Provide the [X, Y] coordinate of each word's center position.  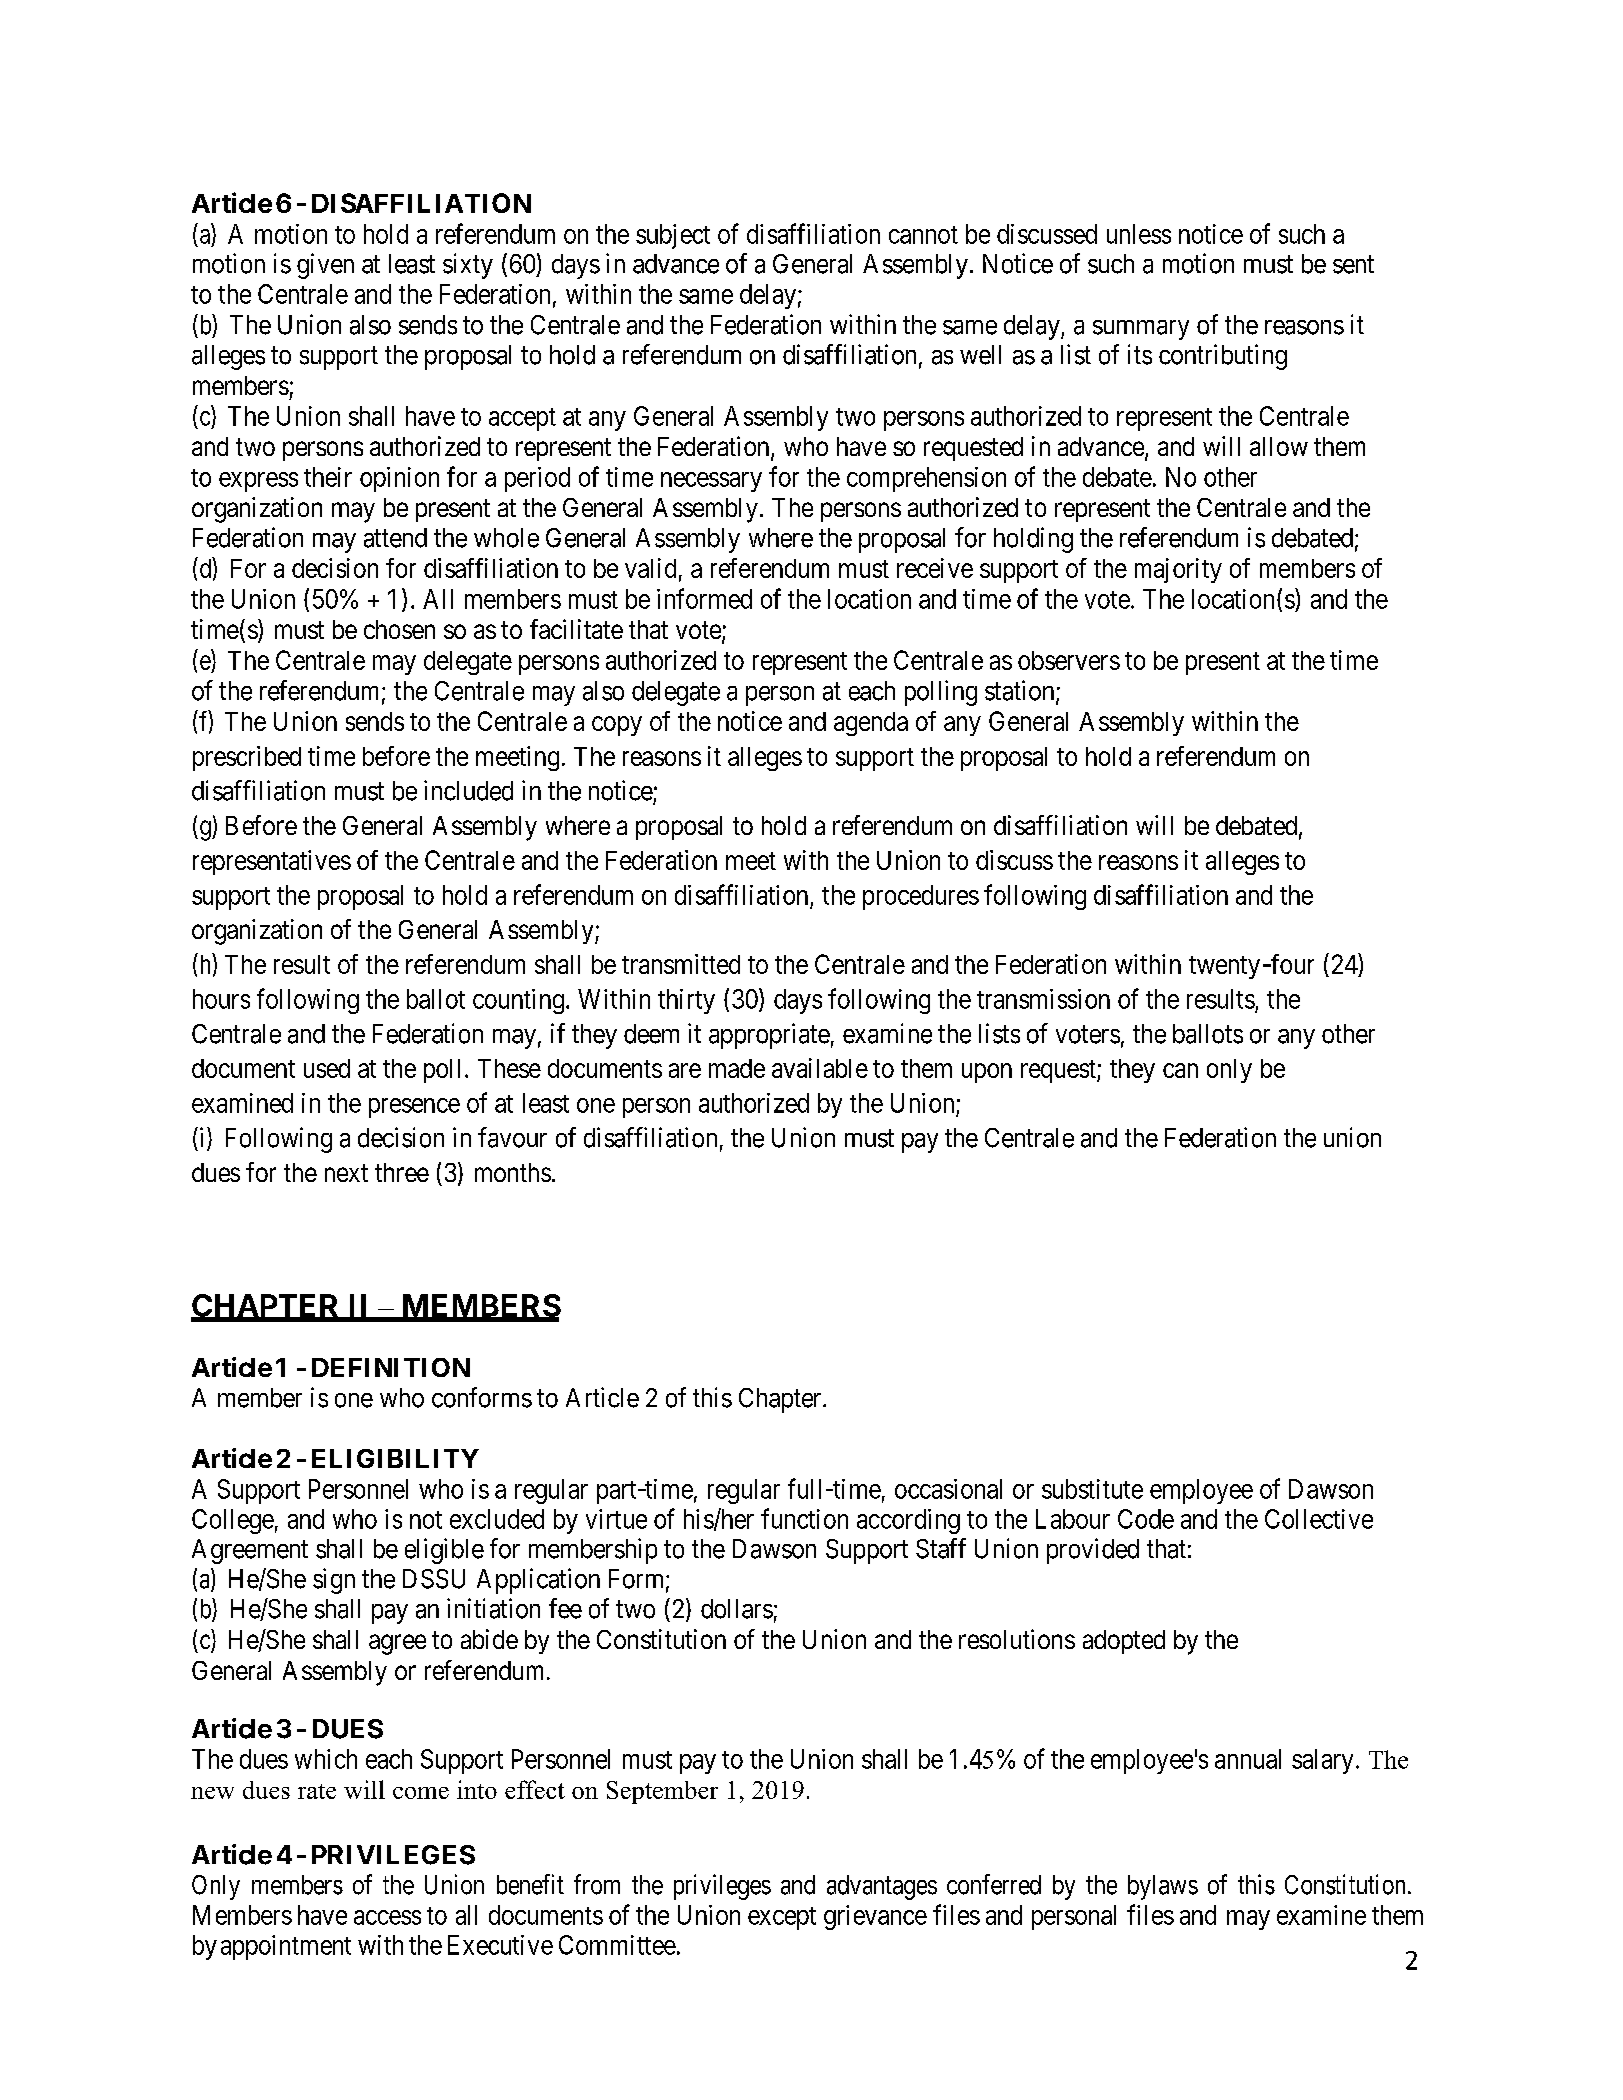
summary [1141, 330]
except [782, 1918]
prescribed [247, 758]
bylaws [1163, 1887]
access [387, 1917]
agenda [871, 724]
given [325, 266]
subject [673, 236]
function [804, 1518]
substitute [1092, 1489]
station [1021, 691]
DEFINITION [391, 1367]
